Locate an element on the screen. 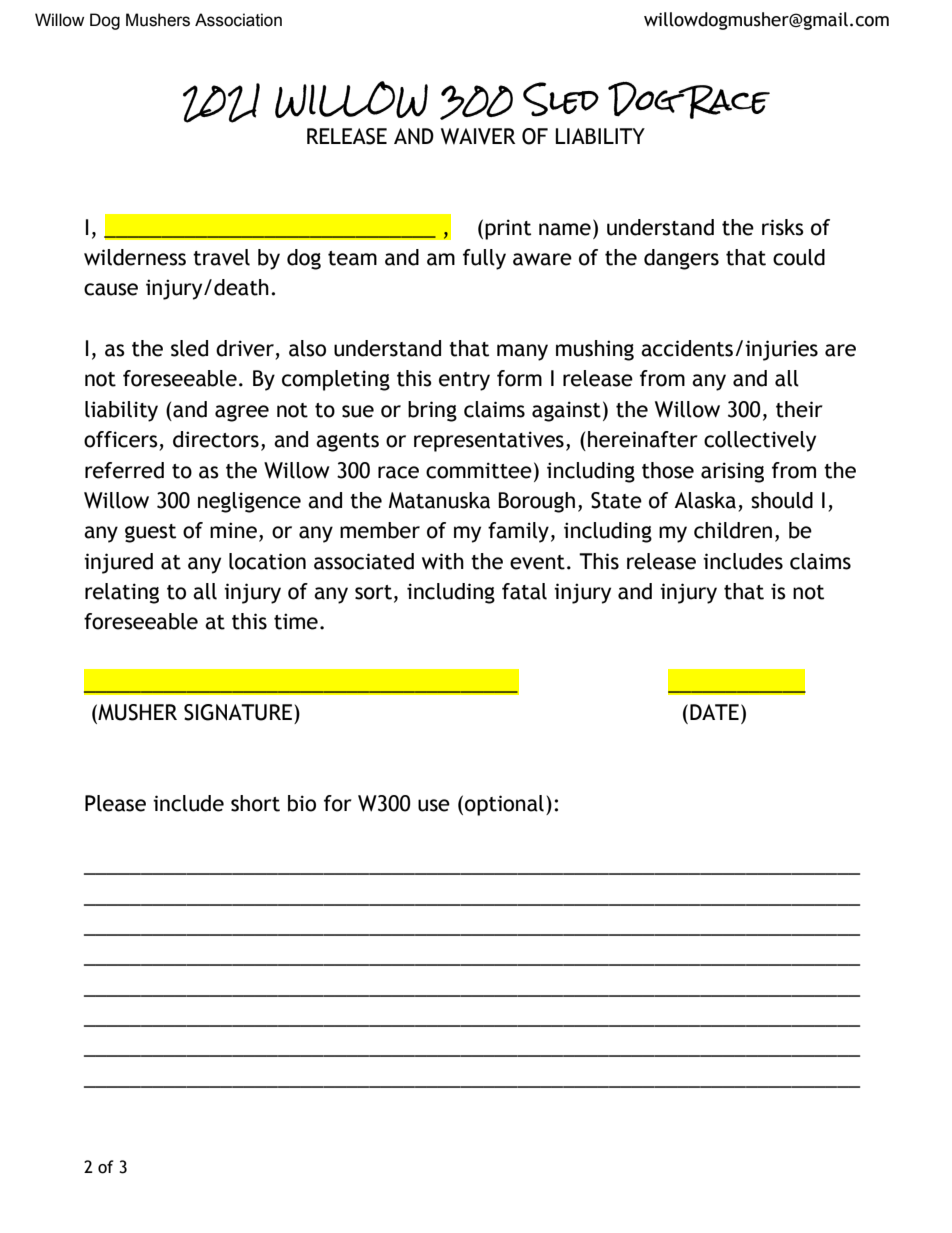 The height and width of the screenshot is (1233, 952). WAIVER is located at coordinates (478, 136).
